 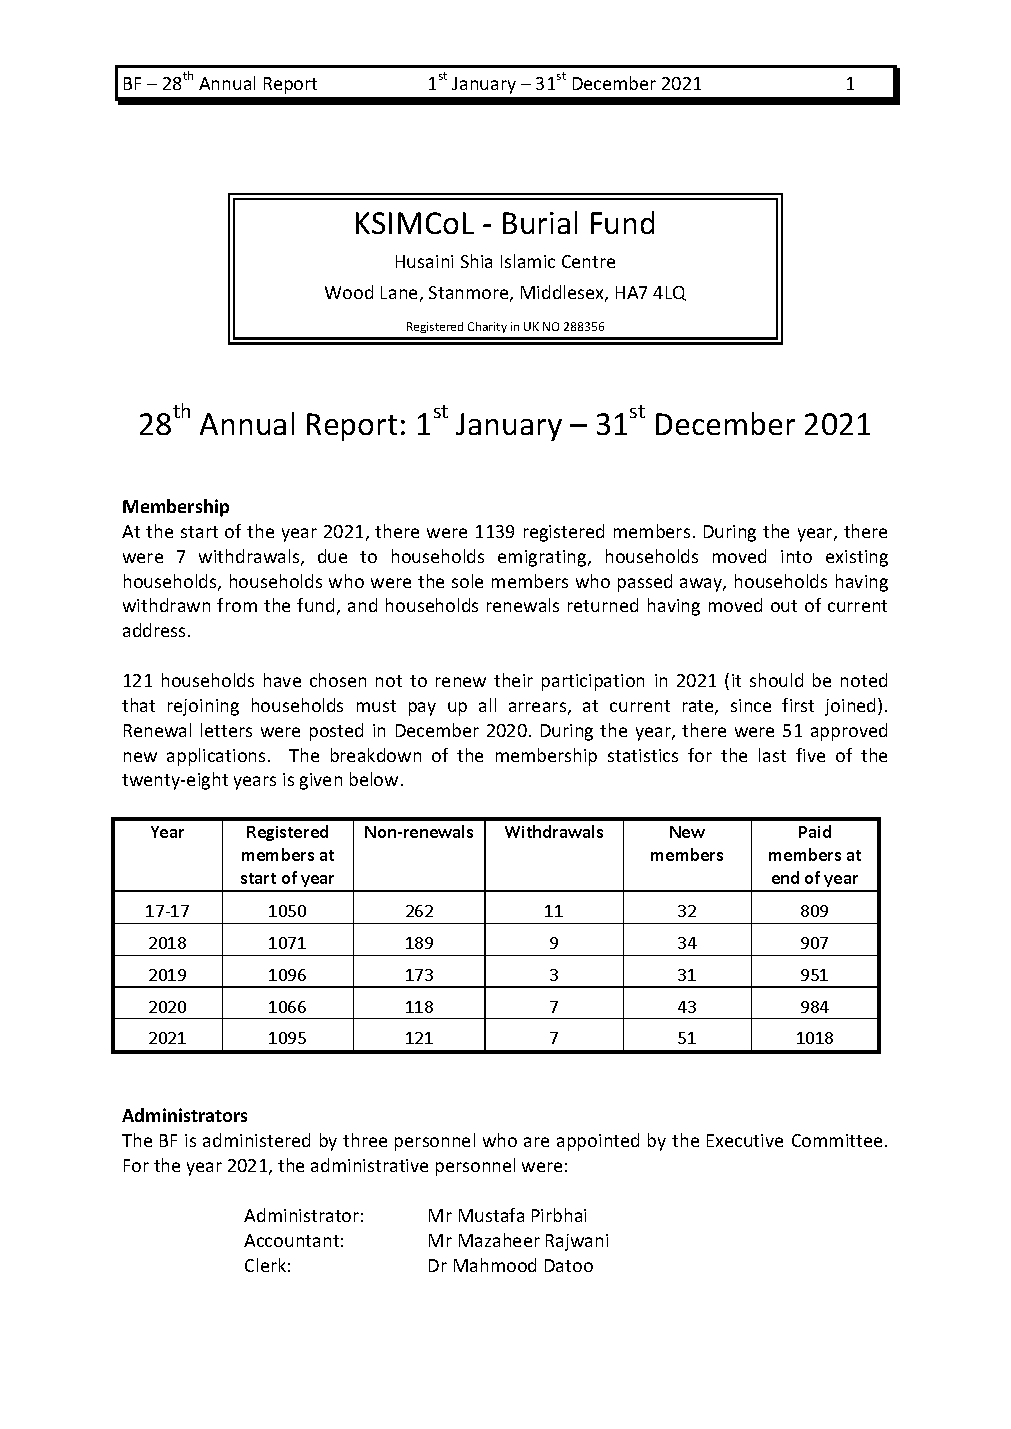 What do you see at coordinates (349, 292) in the document?
I see `Wood` at bounding box center [349, 292].
